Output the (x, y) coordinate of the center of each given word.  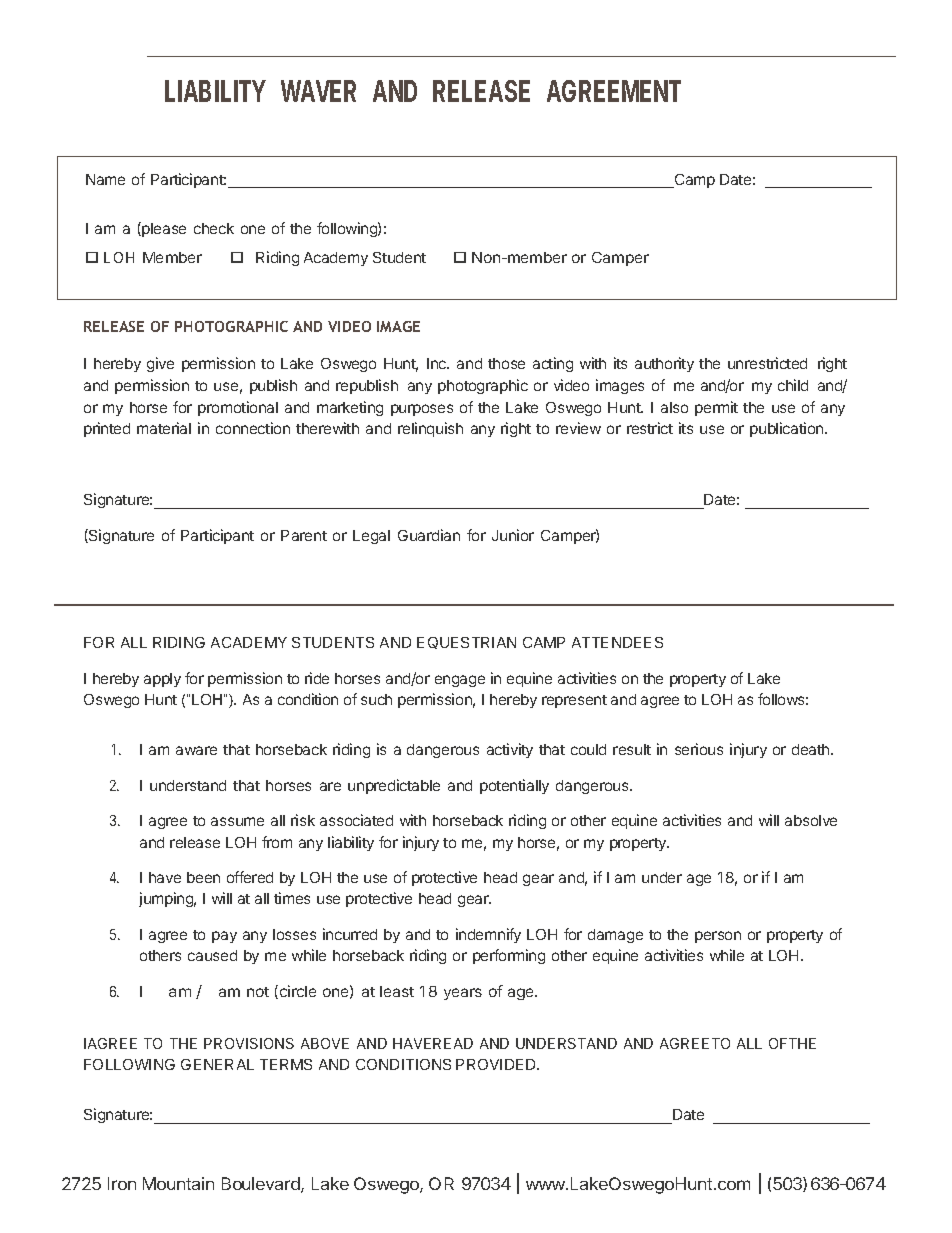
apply (162, 680)
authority (664, 364)
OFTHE (792, 1043)
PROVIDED (497, 1064)
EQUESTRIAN (466, 643)
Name (105, 179)
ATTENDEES (617, 642)
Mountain (178, 1183)
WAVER (318, 91)
